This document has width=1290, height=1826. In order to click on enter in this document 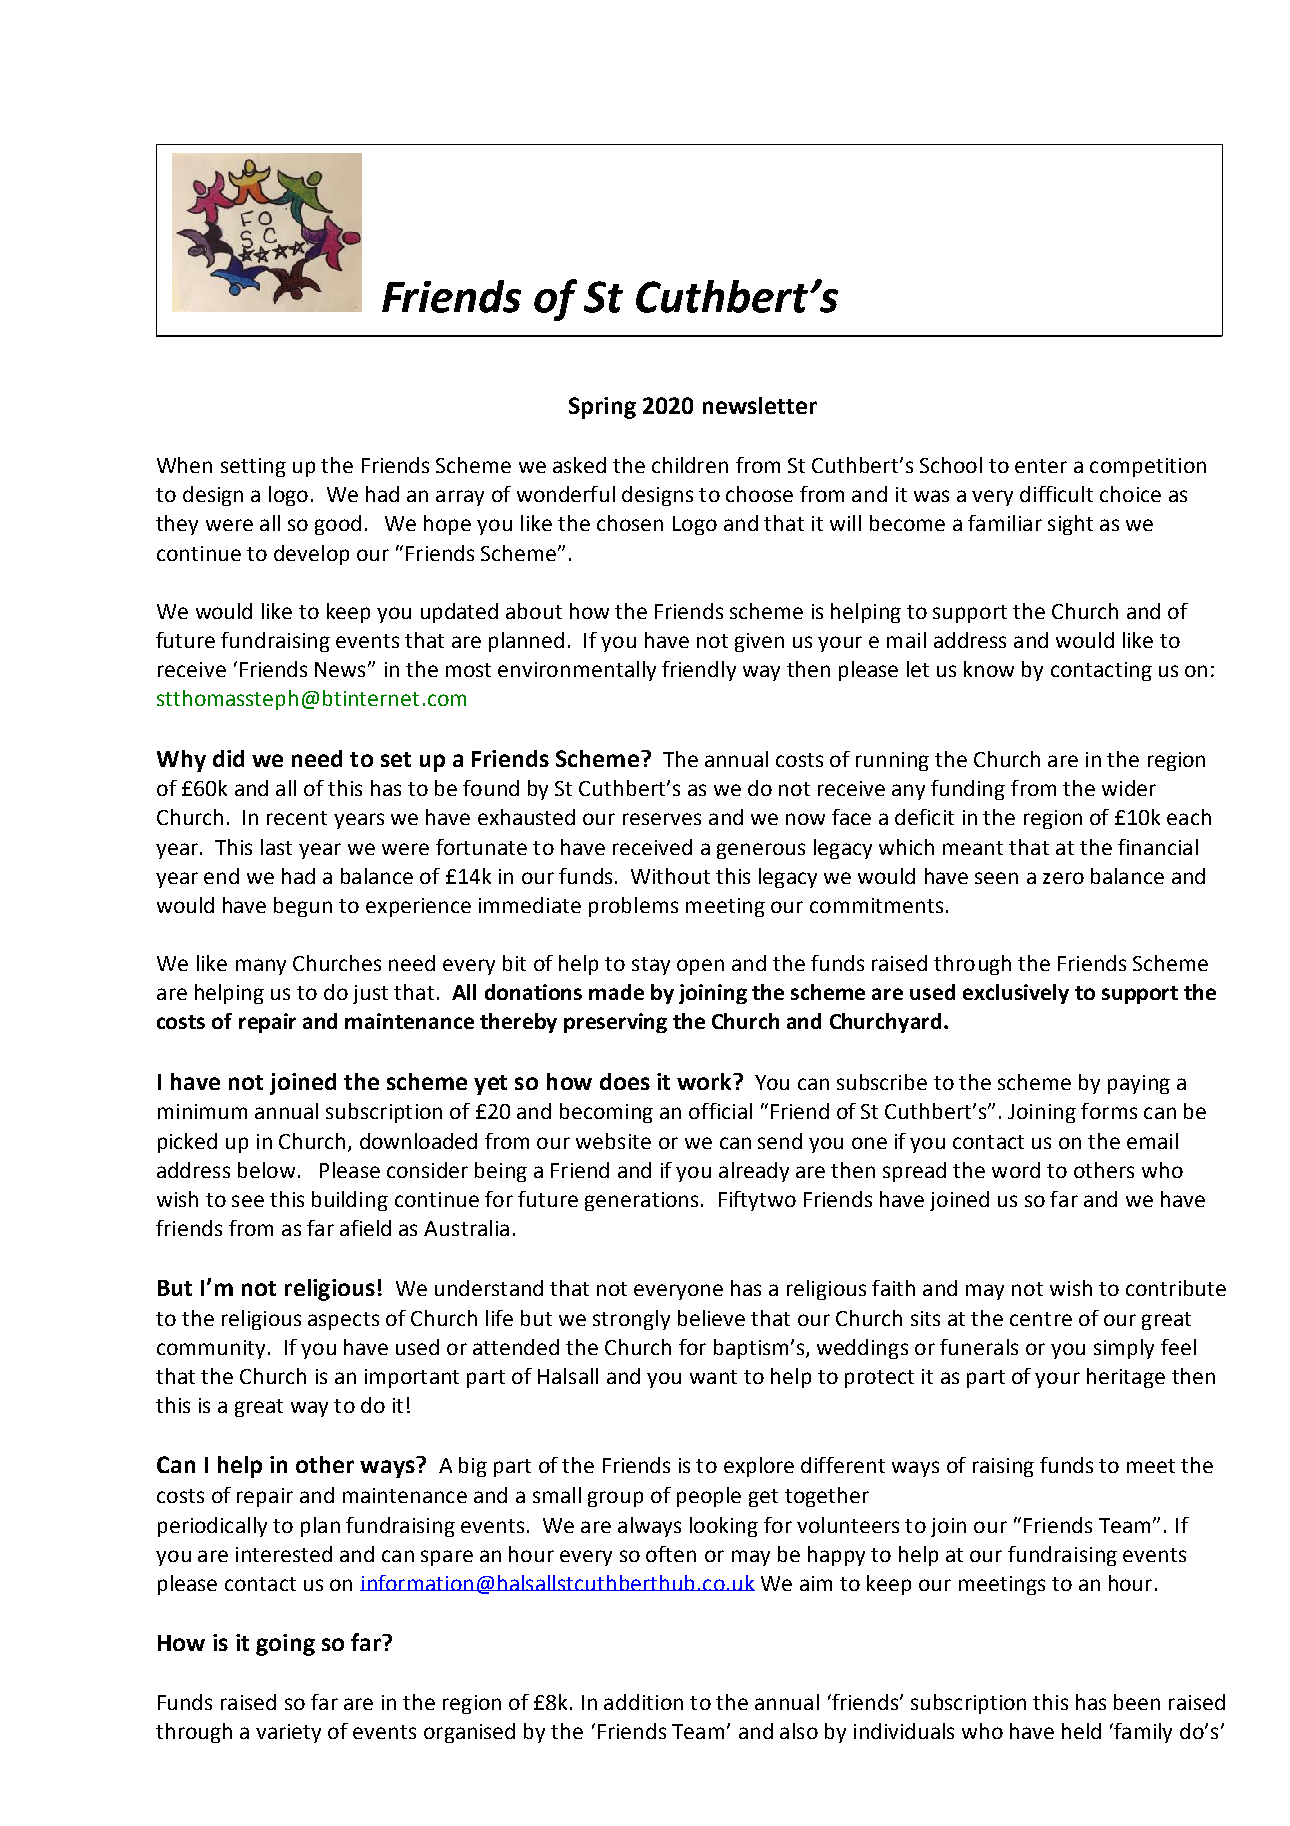, I will do `click(1041, 466)`.
